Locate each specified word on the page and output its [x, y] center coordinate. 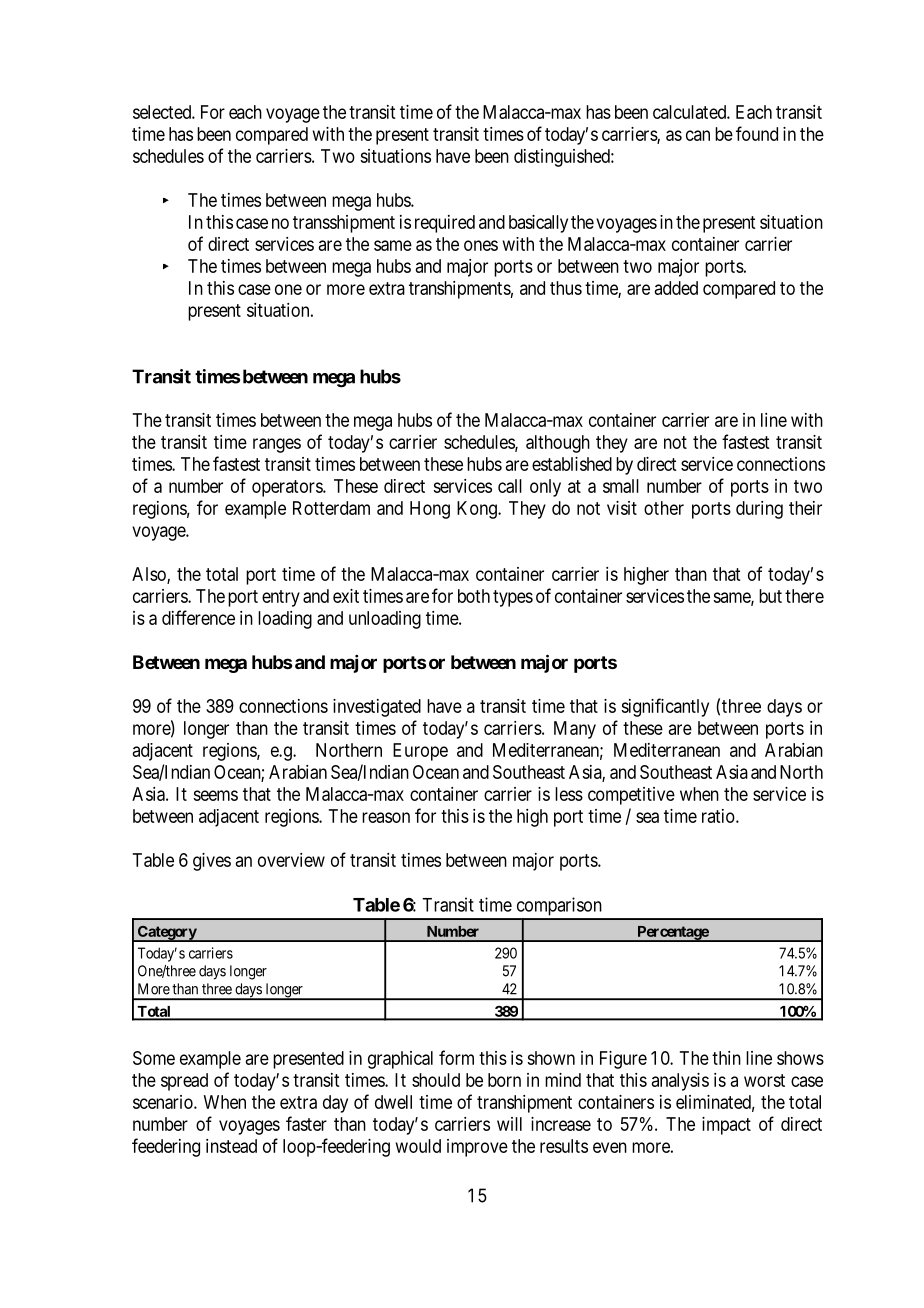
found [757, 133]
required [445, 224]
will [509, 1124]
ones [481, 245]
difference [198, 617]
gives [212, 862]
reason [386, 817]
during [759, 510]
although [558, 444]
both [474, 596]
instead [231, 1146]
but [770, 596]
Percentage [672, 934]
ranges [277, 445]
